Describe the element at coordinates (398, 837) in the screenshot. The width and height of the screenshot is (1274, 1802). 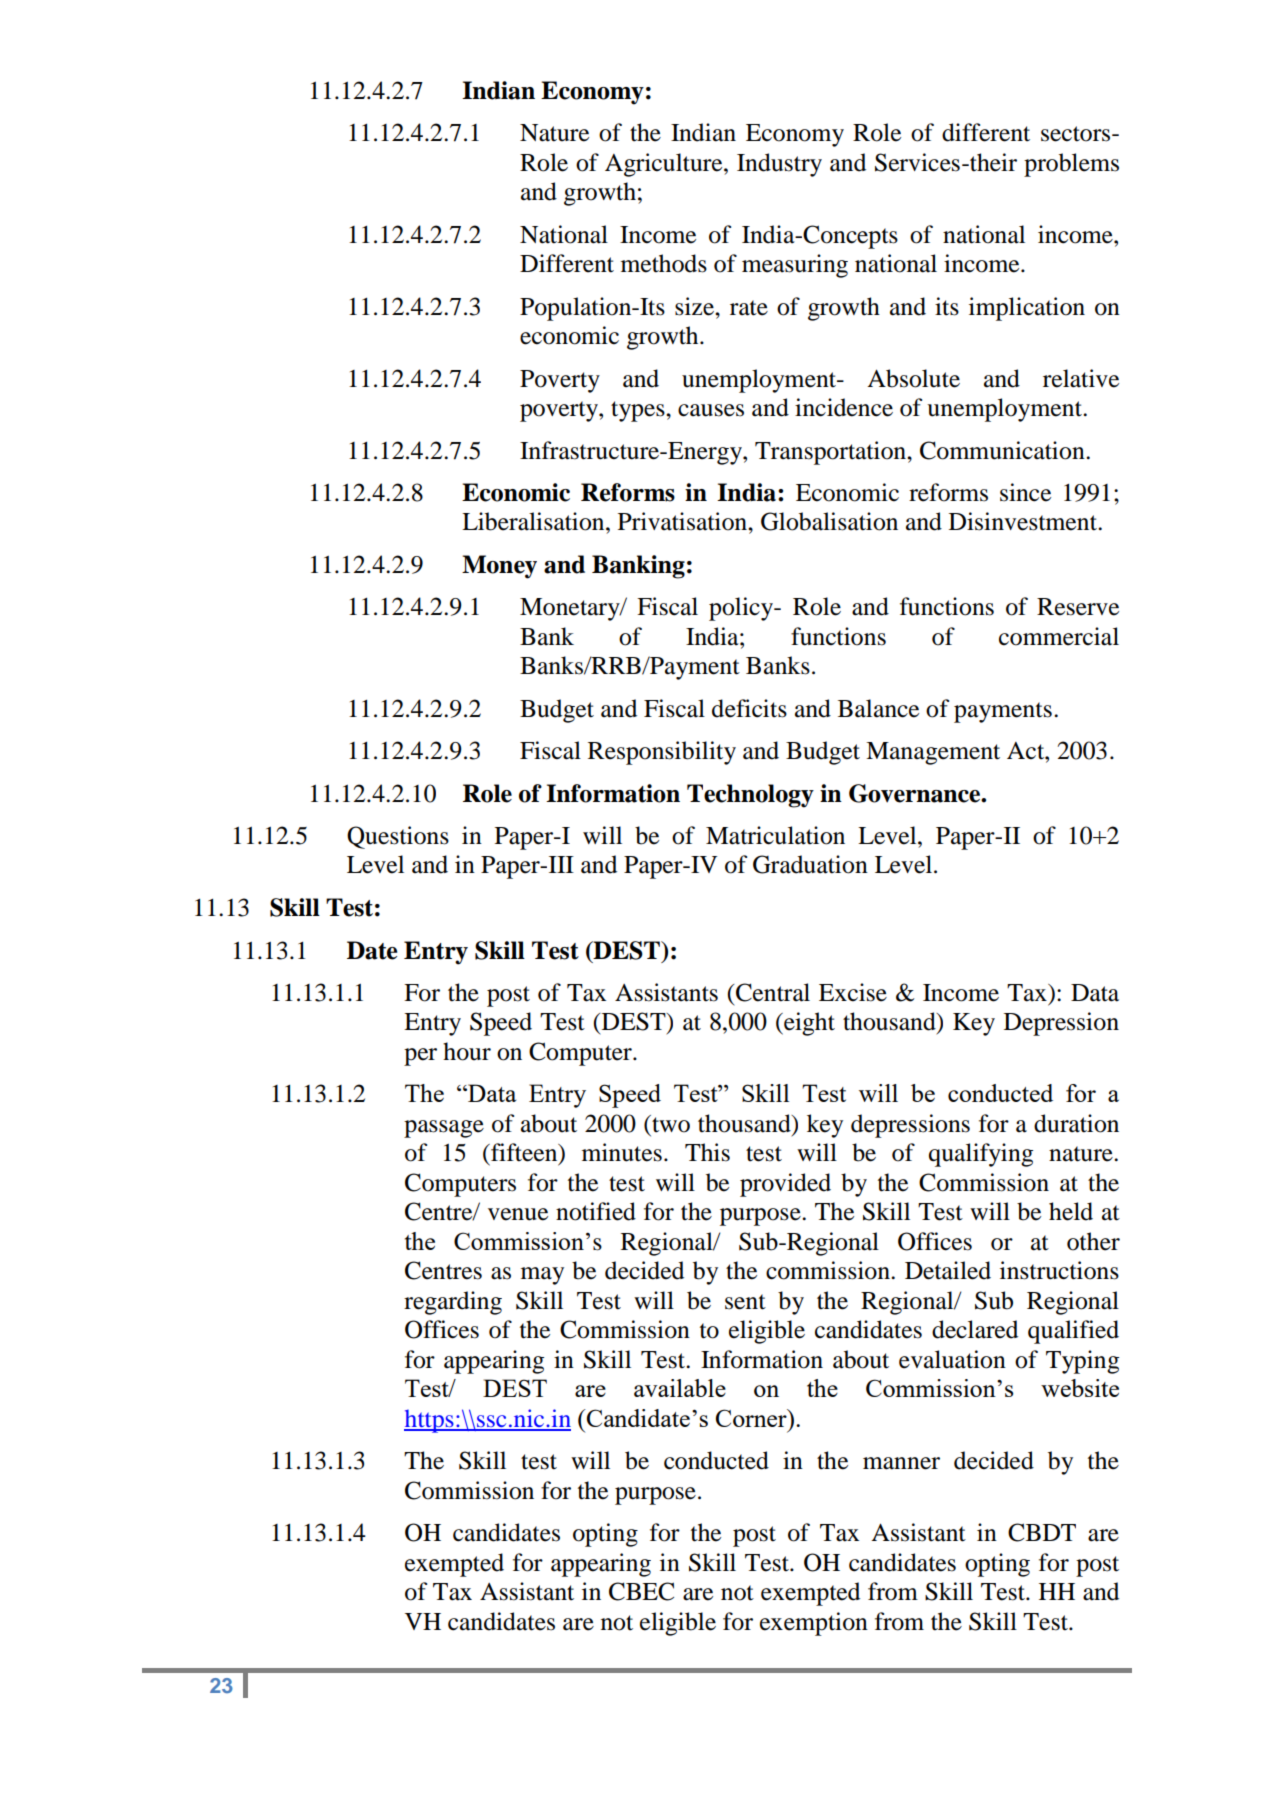
I see `Questions` at that location.
